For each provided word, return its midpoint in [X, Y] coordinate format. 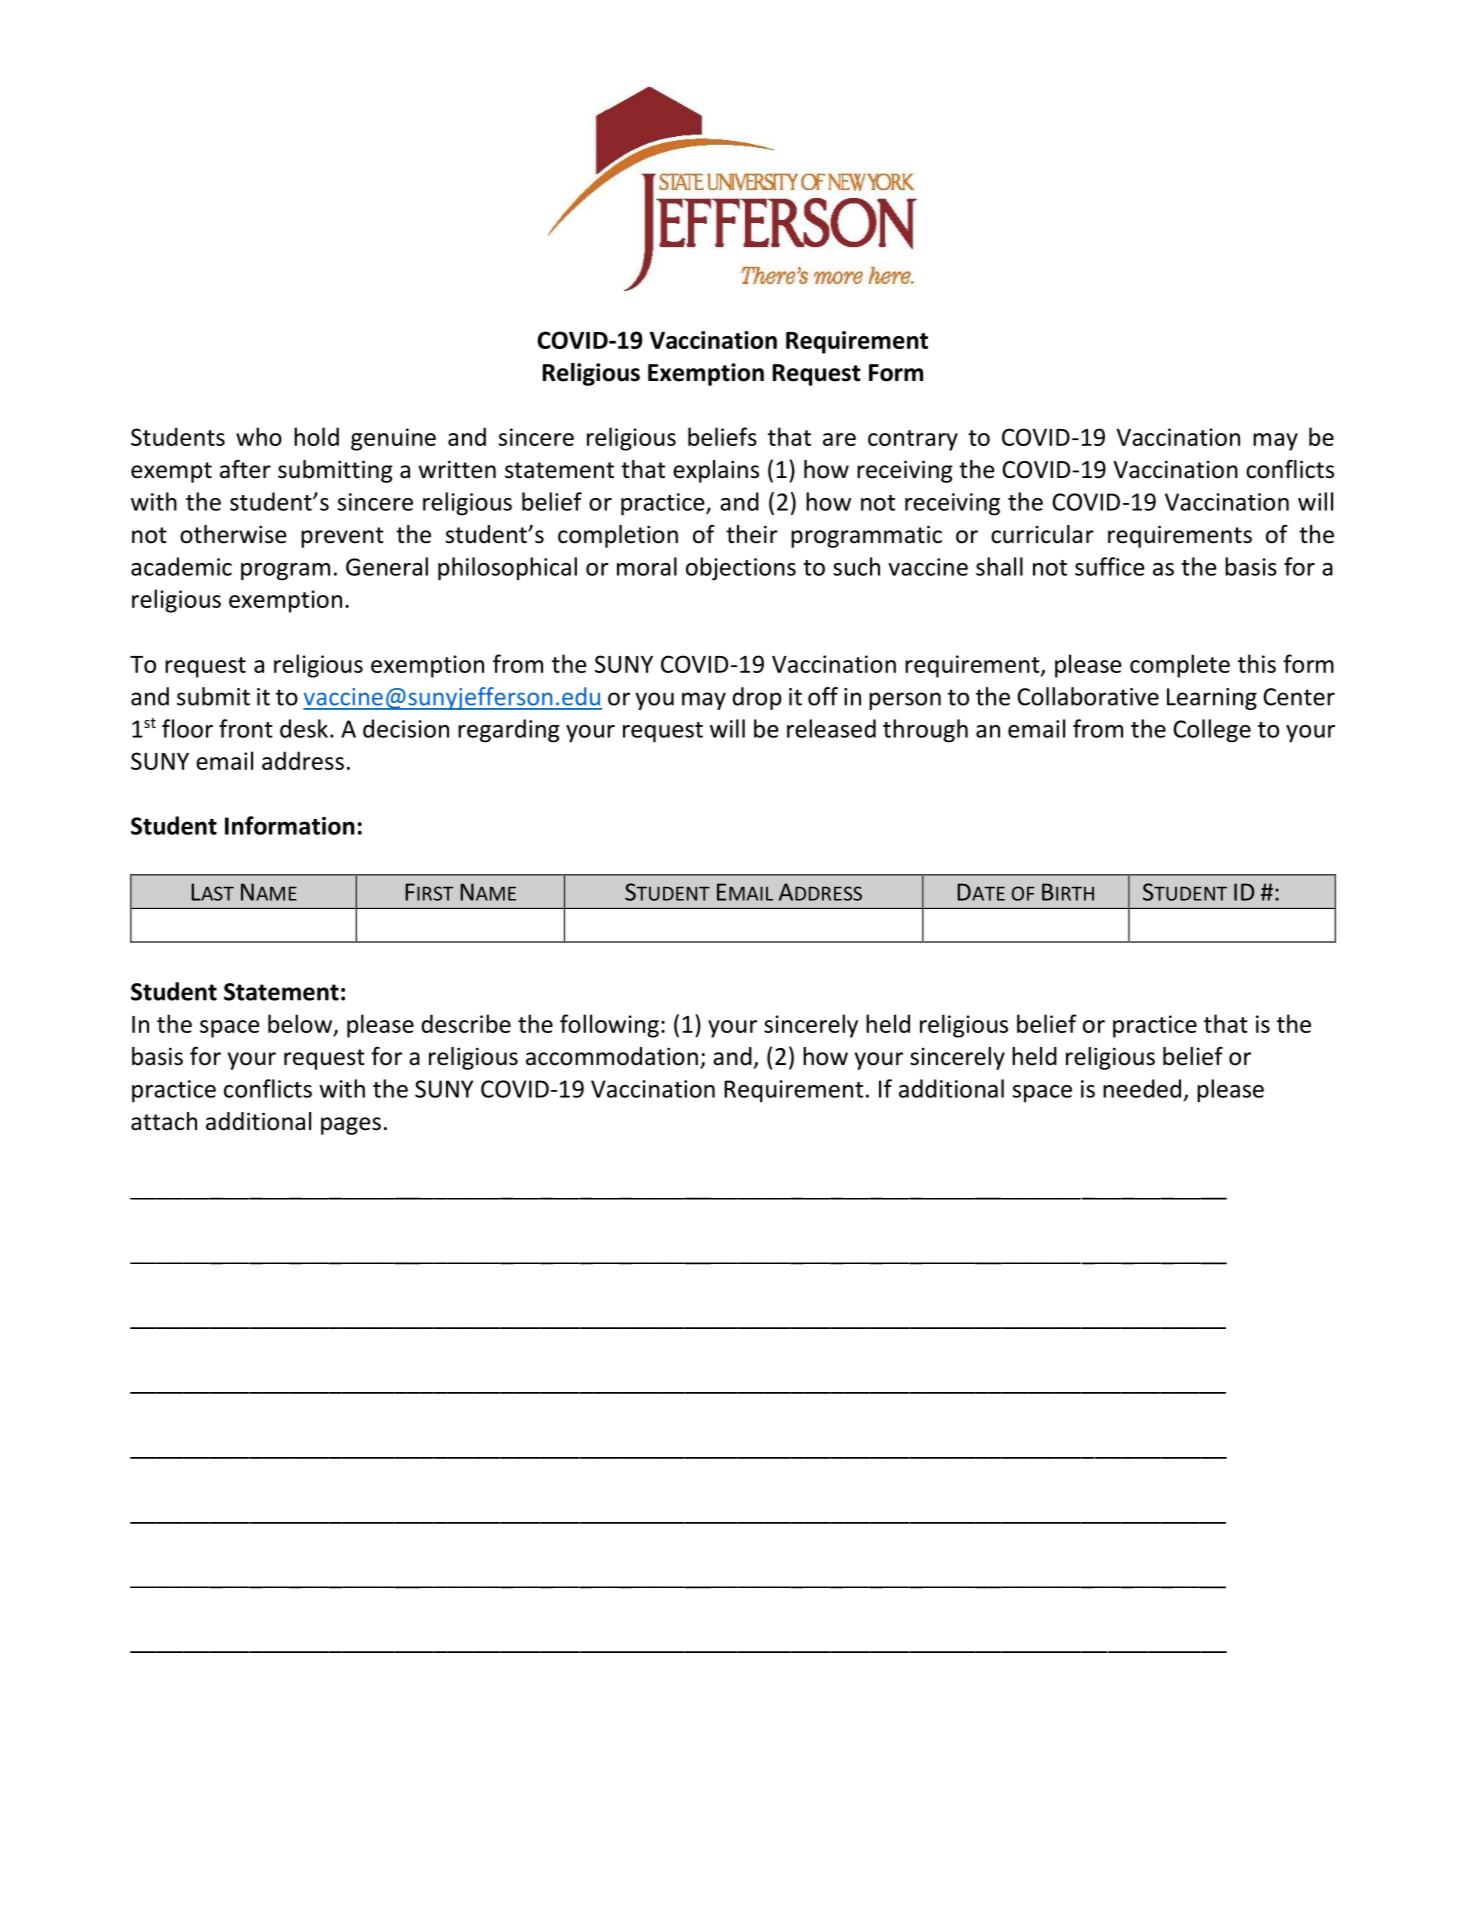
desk [304, 728]
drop [757, 698]
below [300, 1023]
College [1212, 731]
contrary [913, 440]
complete [1180, 666]
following [609, 1026]
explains [716, 471]
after [245, 469]
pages [351, 1126]
